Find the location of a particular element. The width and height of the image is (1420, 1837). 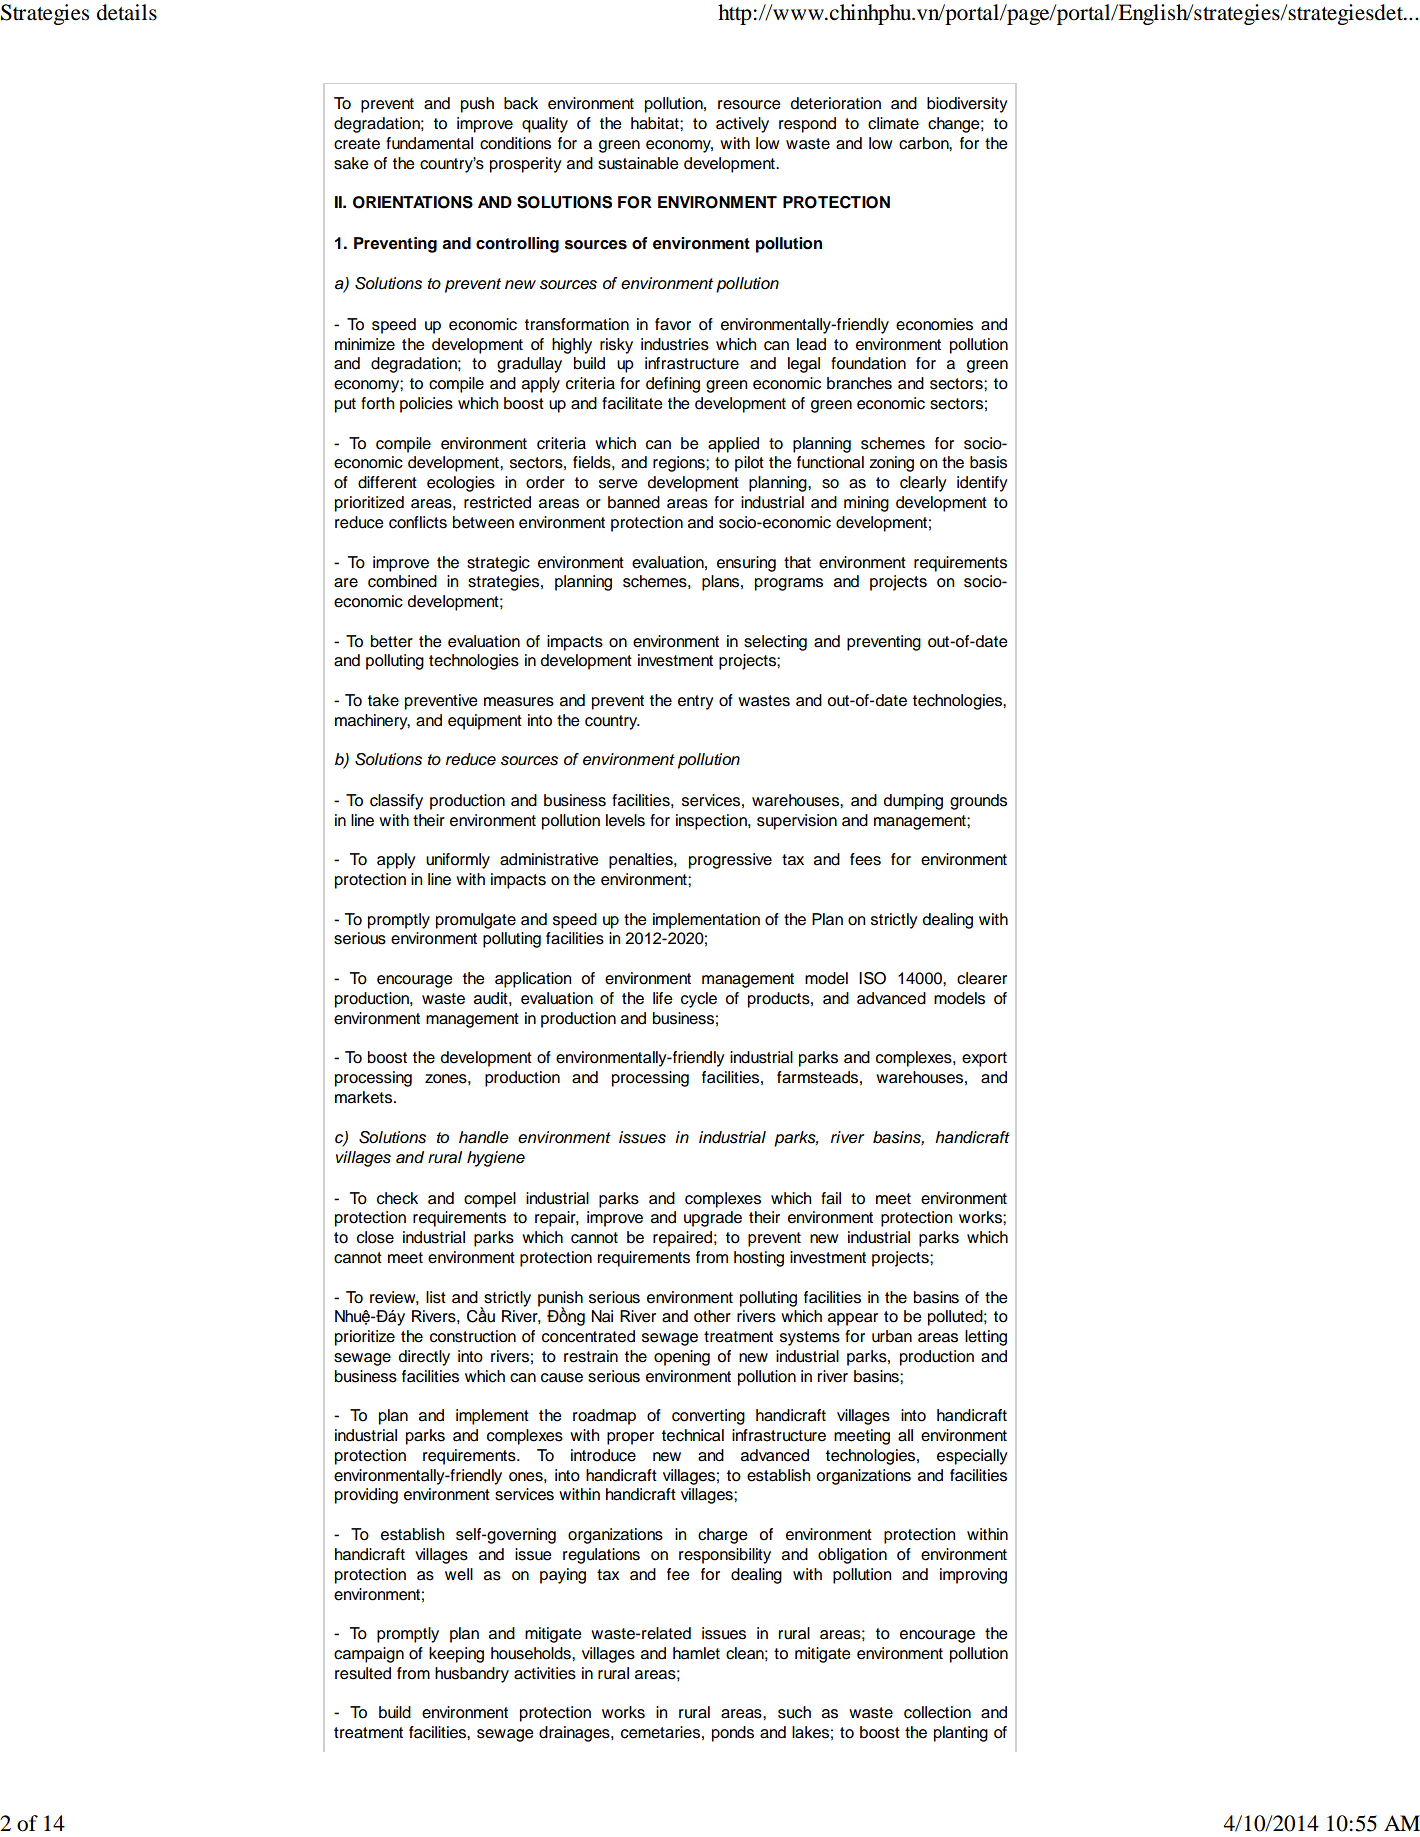

details is located at coordinates (127, 12).
